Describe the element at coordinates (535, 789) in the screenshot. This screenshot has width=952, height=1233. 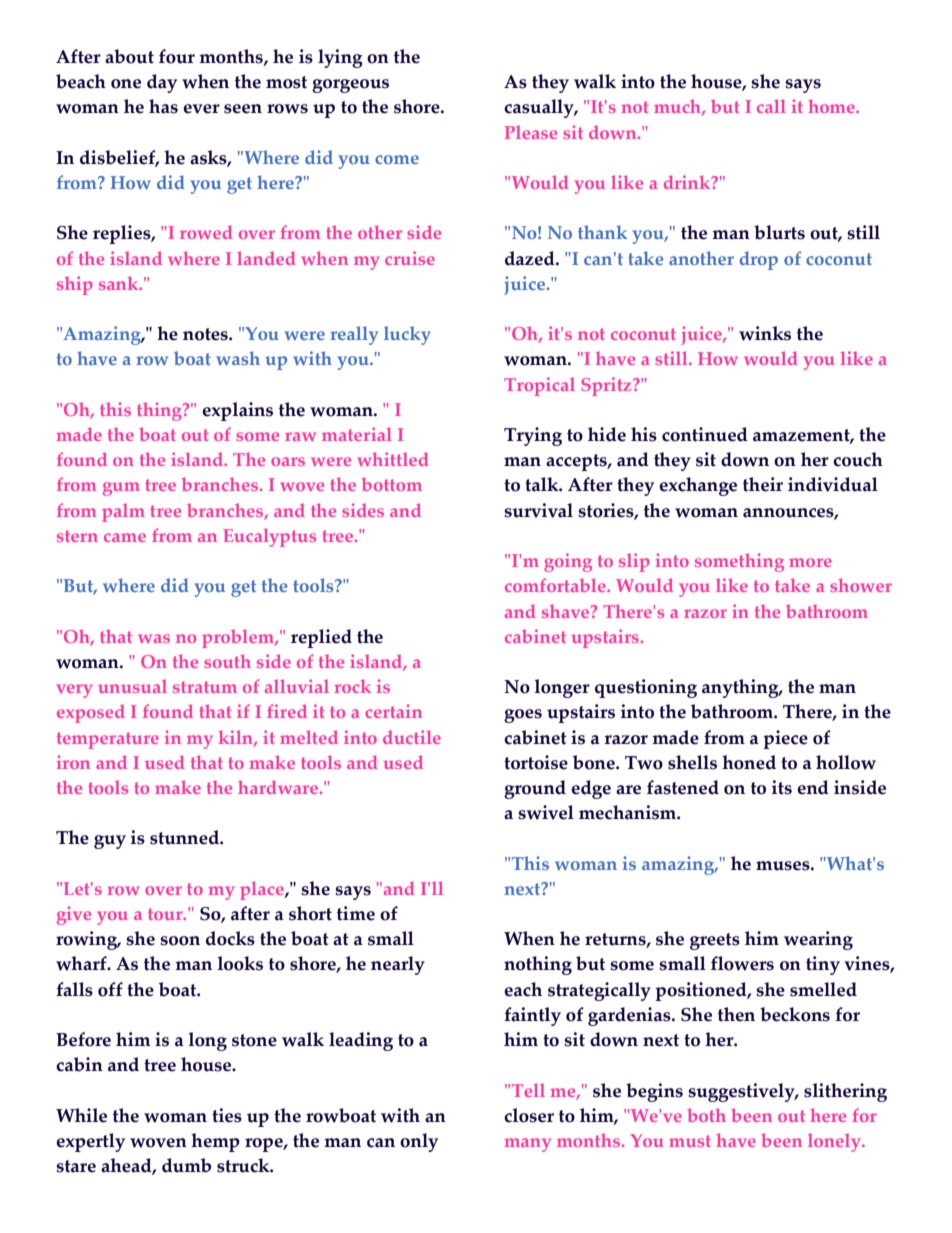
I see `ground` at that location.
